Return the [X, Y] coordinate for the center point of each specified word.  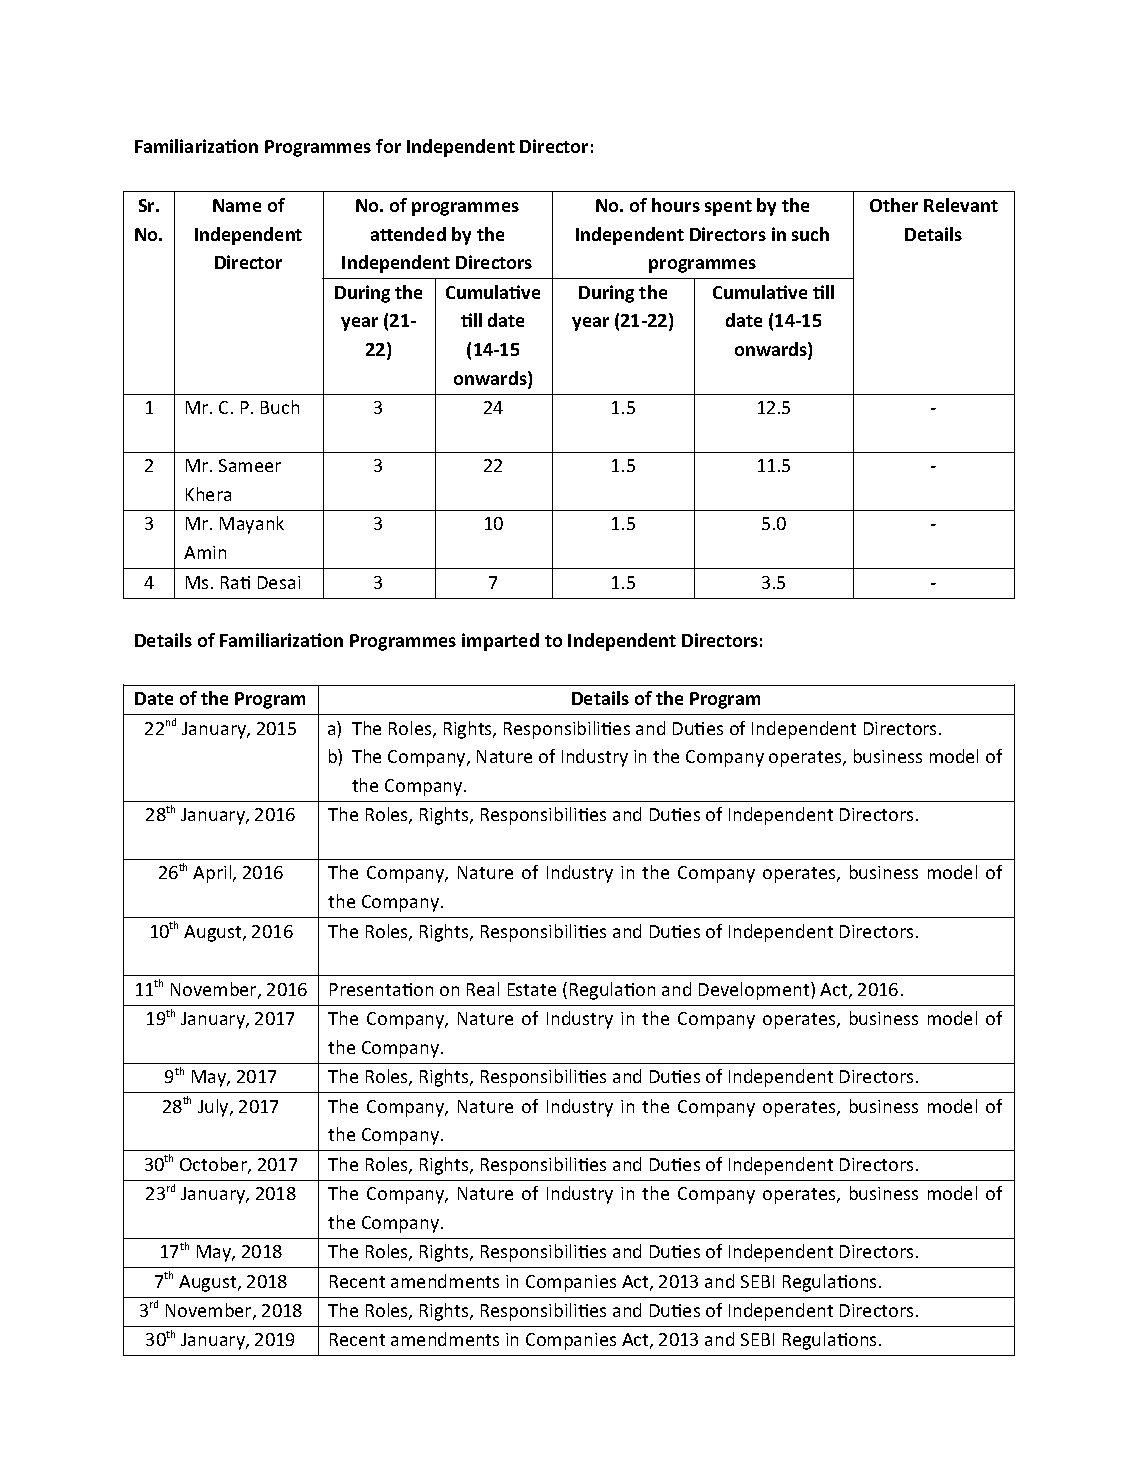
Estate [532, 989]
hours [676, 205]
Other [894, 205]
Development [755, 991]
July [214, 1108]
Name [237, 205]
